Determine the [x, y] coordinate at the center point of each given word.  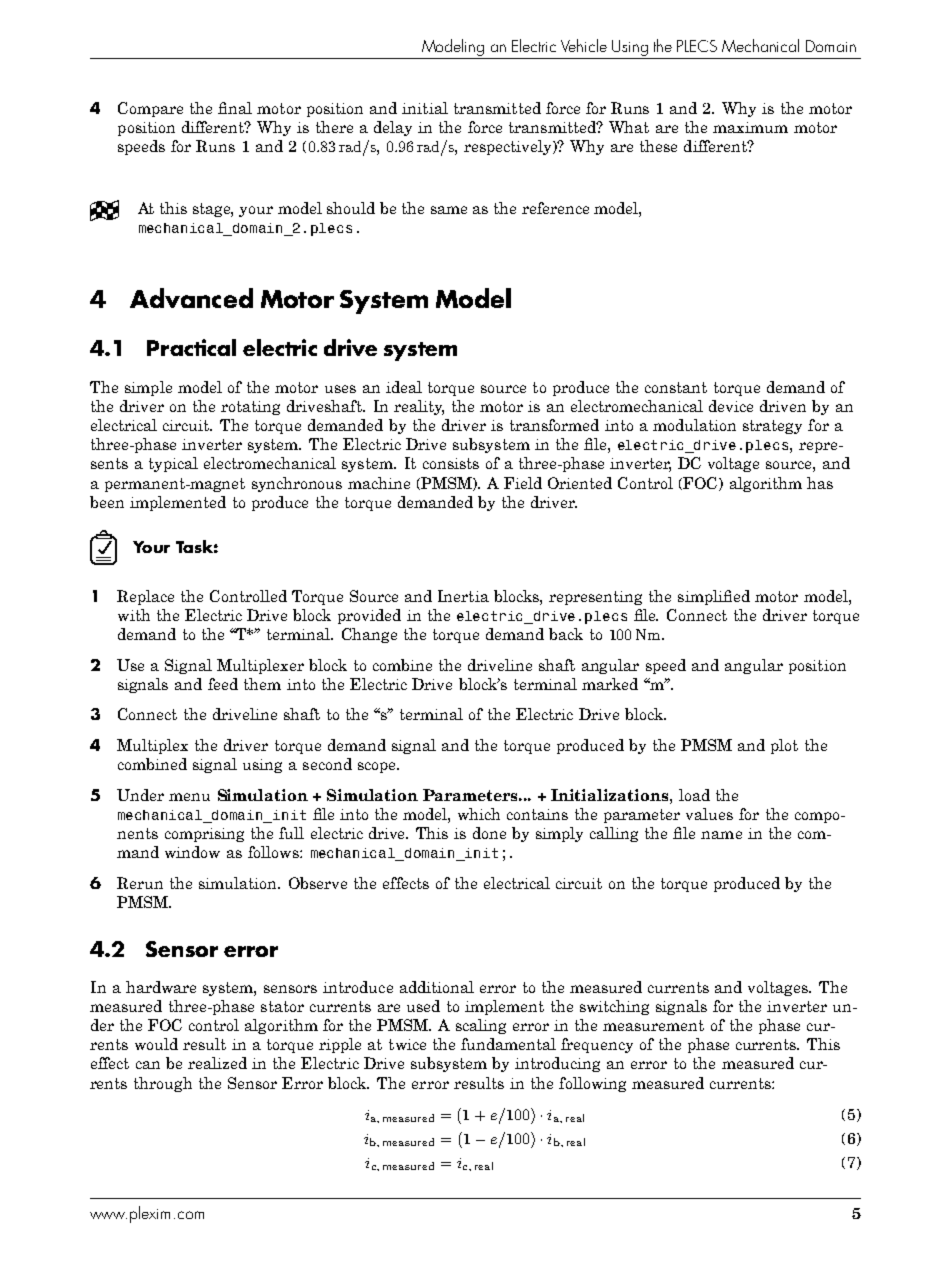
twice [407, 1044]
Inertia [463, 596]
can [148, 1065]
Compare [150, 109]
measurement [653, 1025]
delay [393, 128]
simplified [714, 597]
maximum [750, 127]
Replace [145, 597]
